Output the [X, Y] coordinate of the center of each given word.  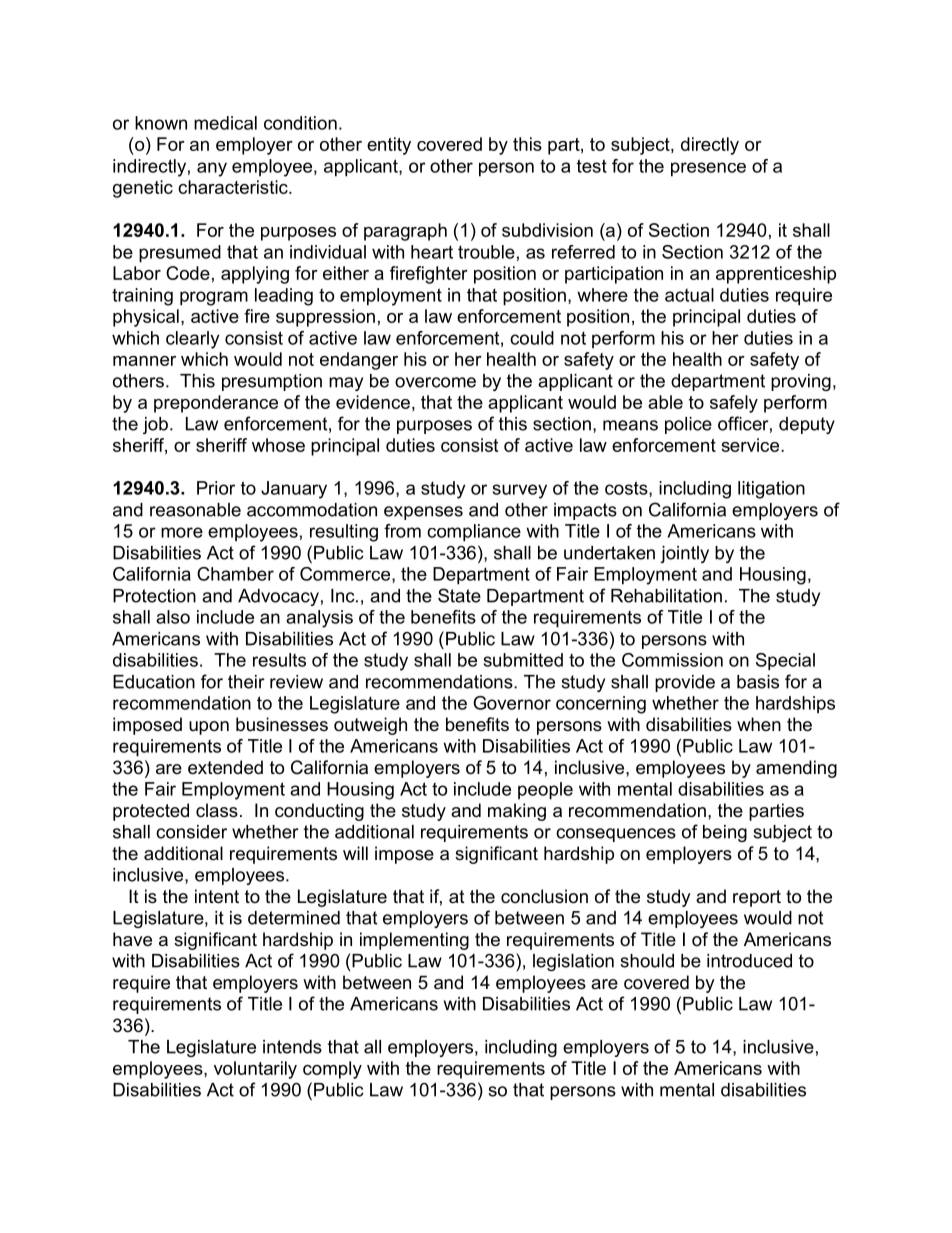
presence [708, 169]
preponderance [216, 404]
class [217, 810]
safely [734, 404]
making [517, 812]
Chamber [235, 574]
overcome [435, 382]
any [212, 169]
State [459, 595]
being [725, 833]
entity [389, 146]
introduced [749, 961]
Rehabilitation [666, 596]
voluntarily [255, 1070]
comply [332, 1070]
